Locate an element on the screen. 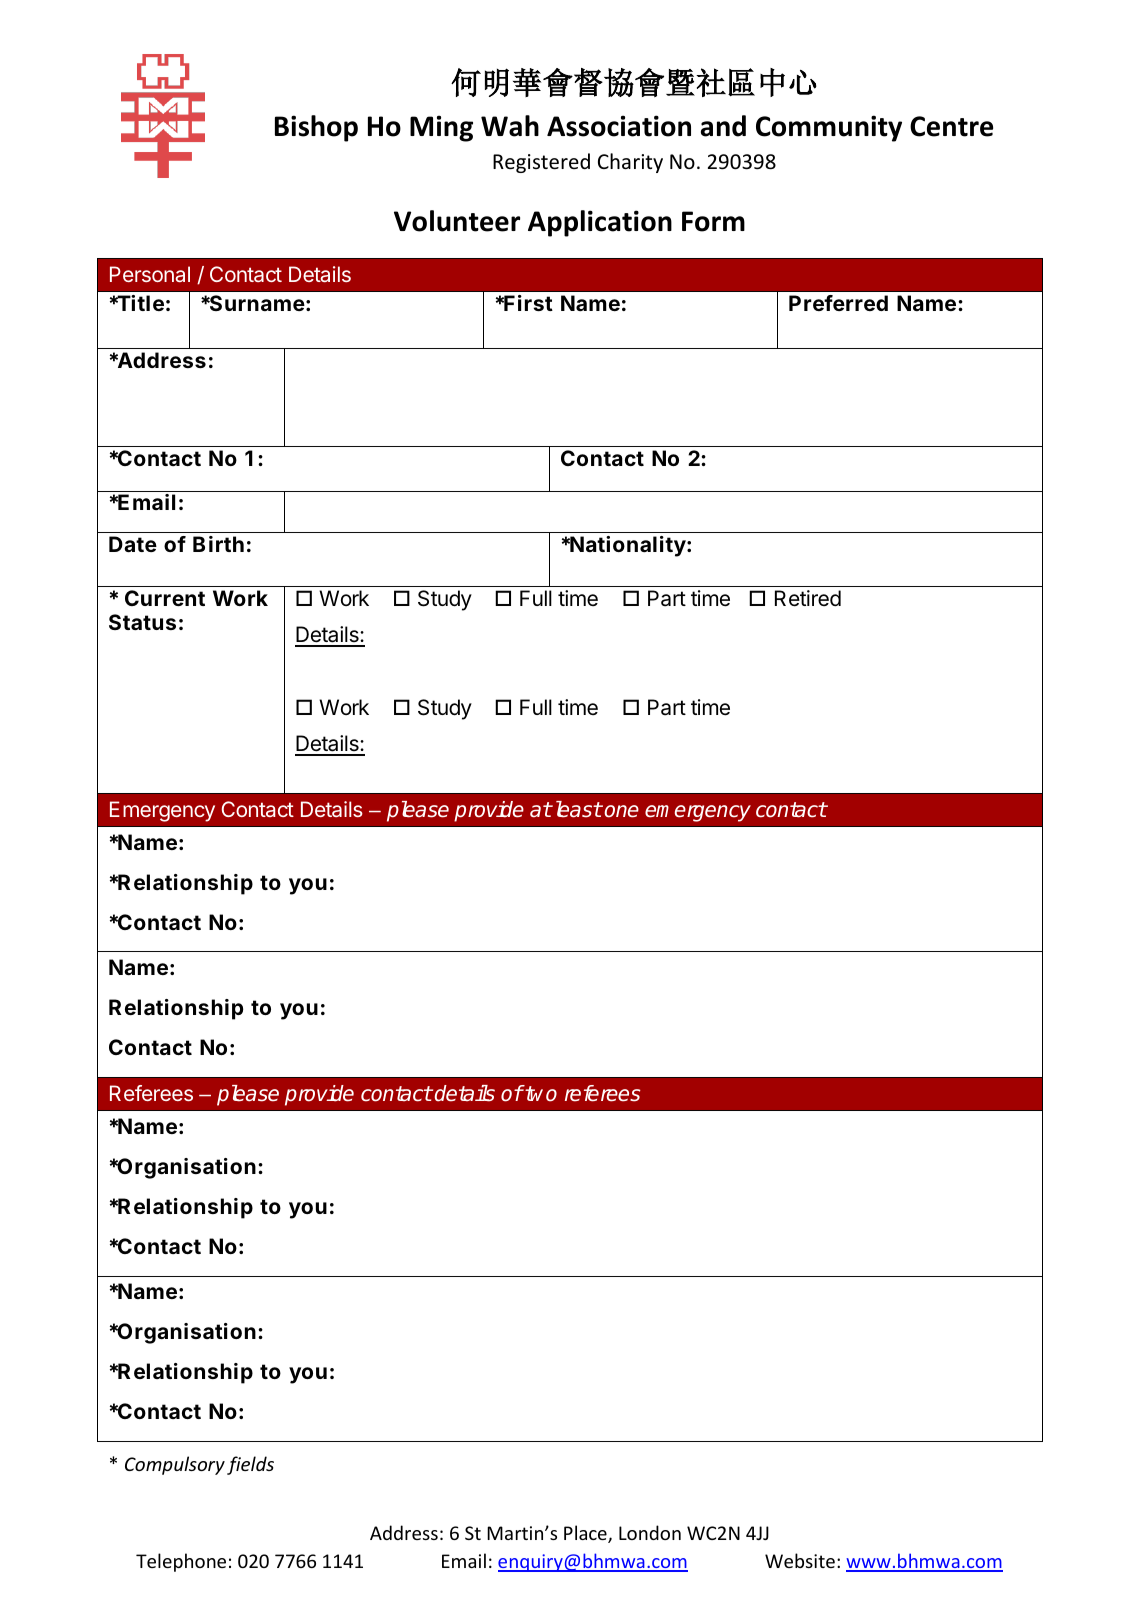 The height and width of the screenshot is (1611, 1140). Community is located at coordinates (829, 128).
